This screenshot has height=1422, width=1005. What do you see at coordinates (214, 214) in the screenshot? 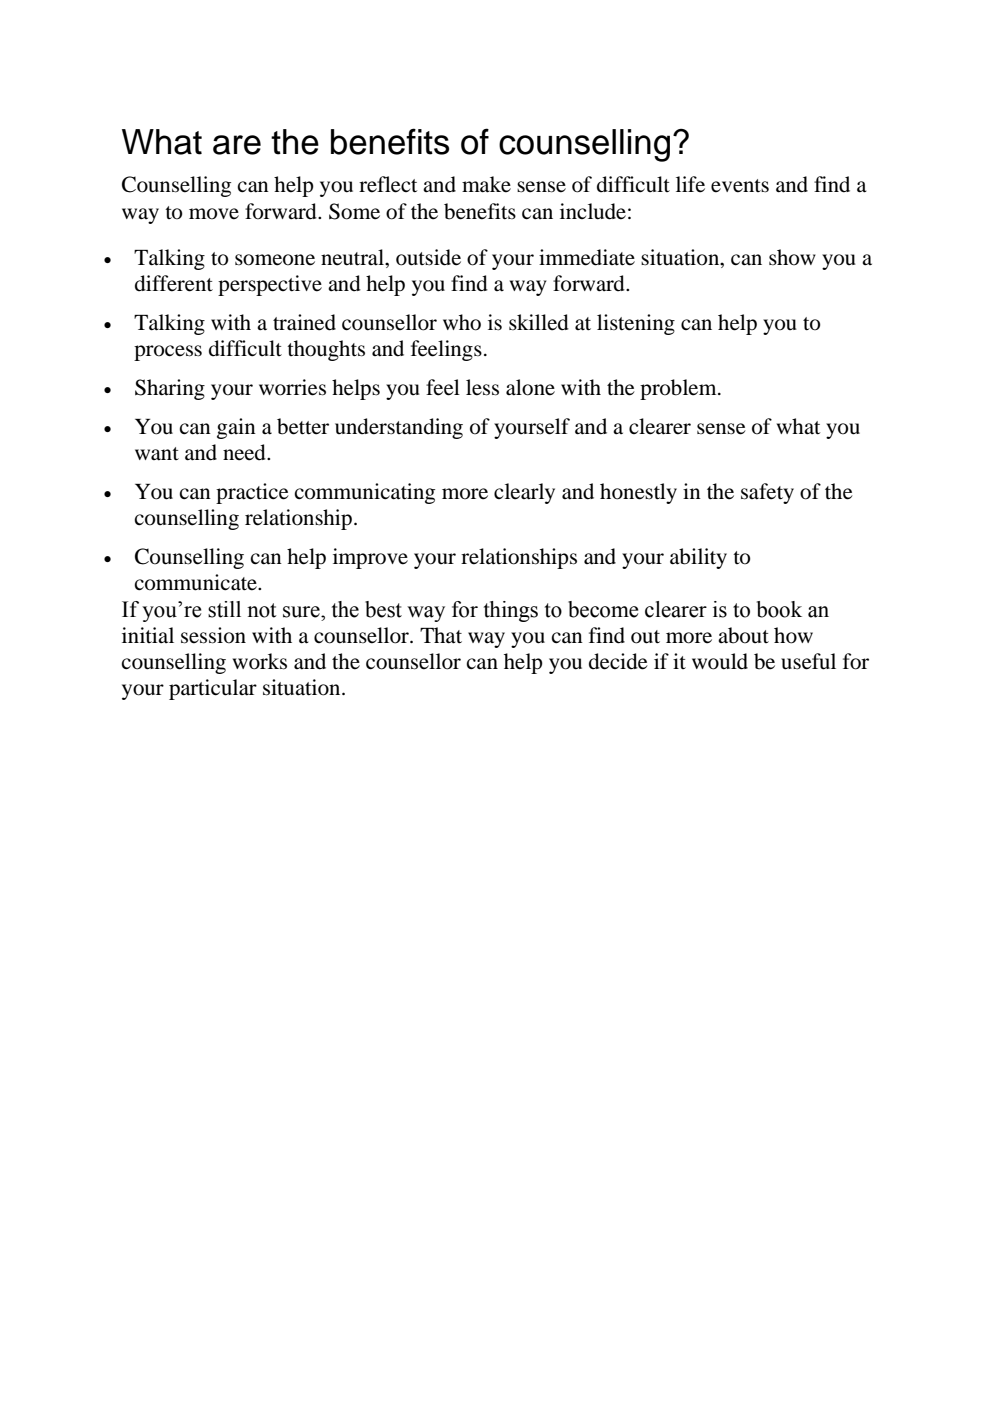
I see `move` at bounding box center [214, 214].
